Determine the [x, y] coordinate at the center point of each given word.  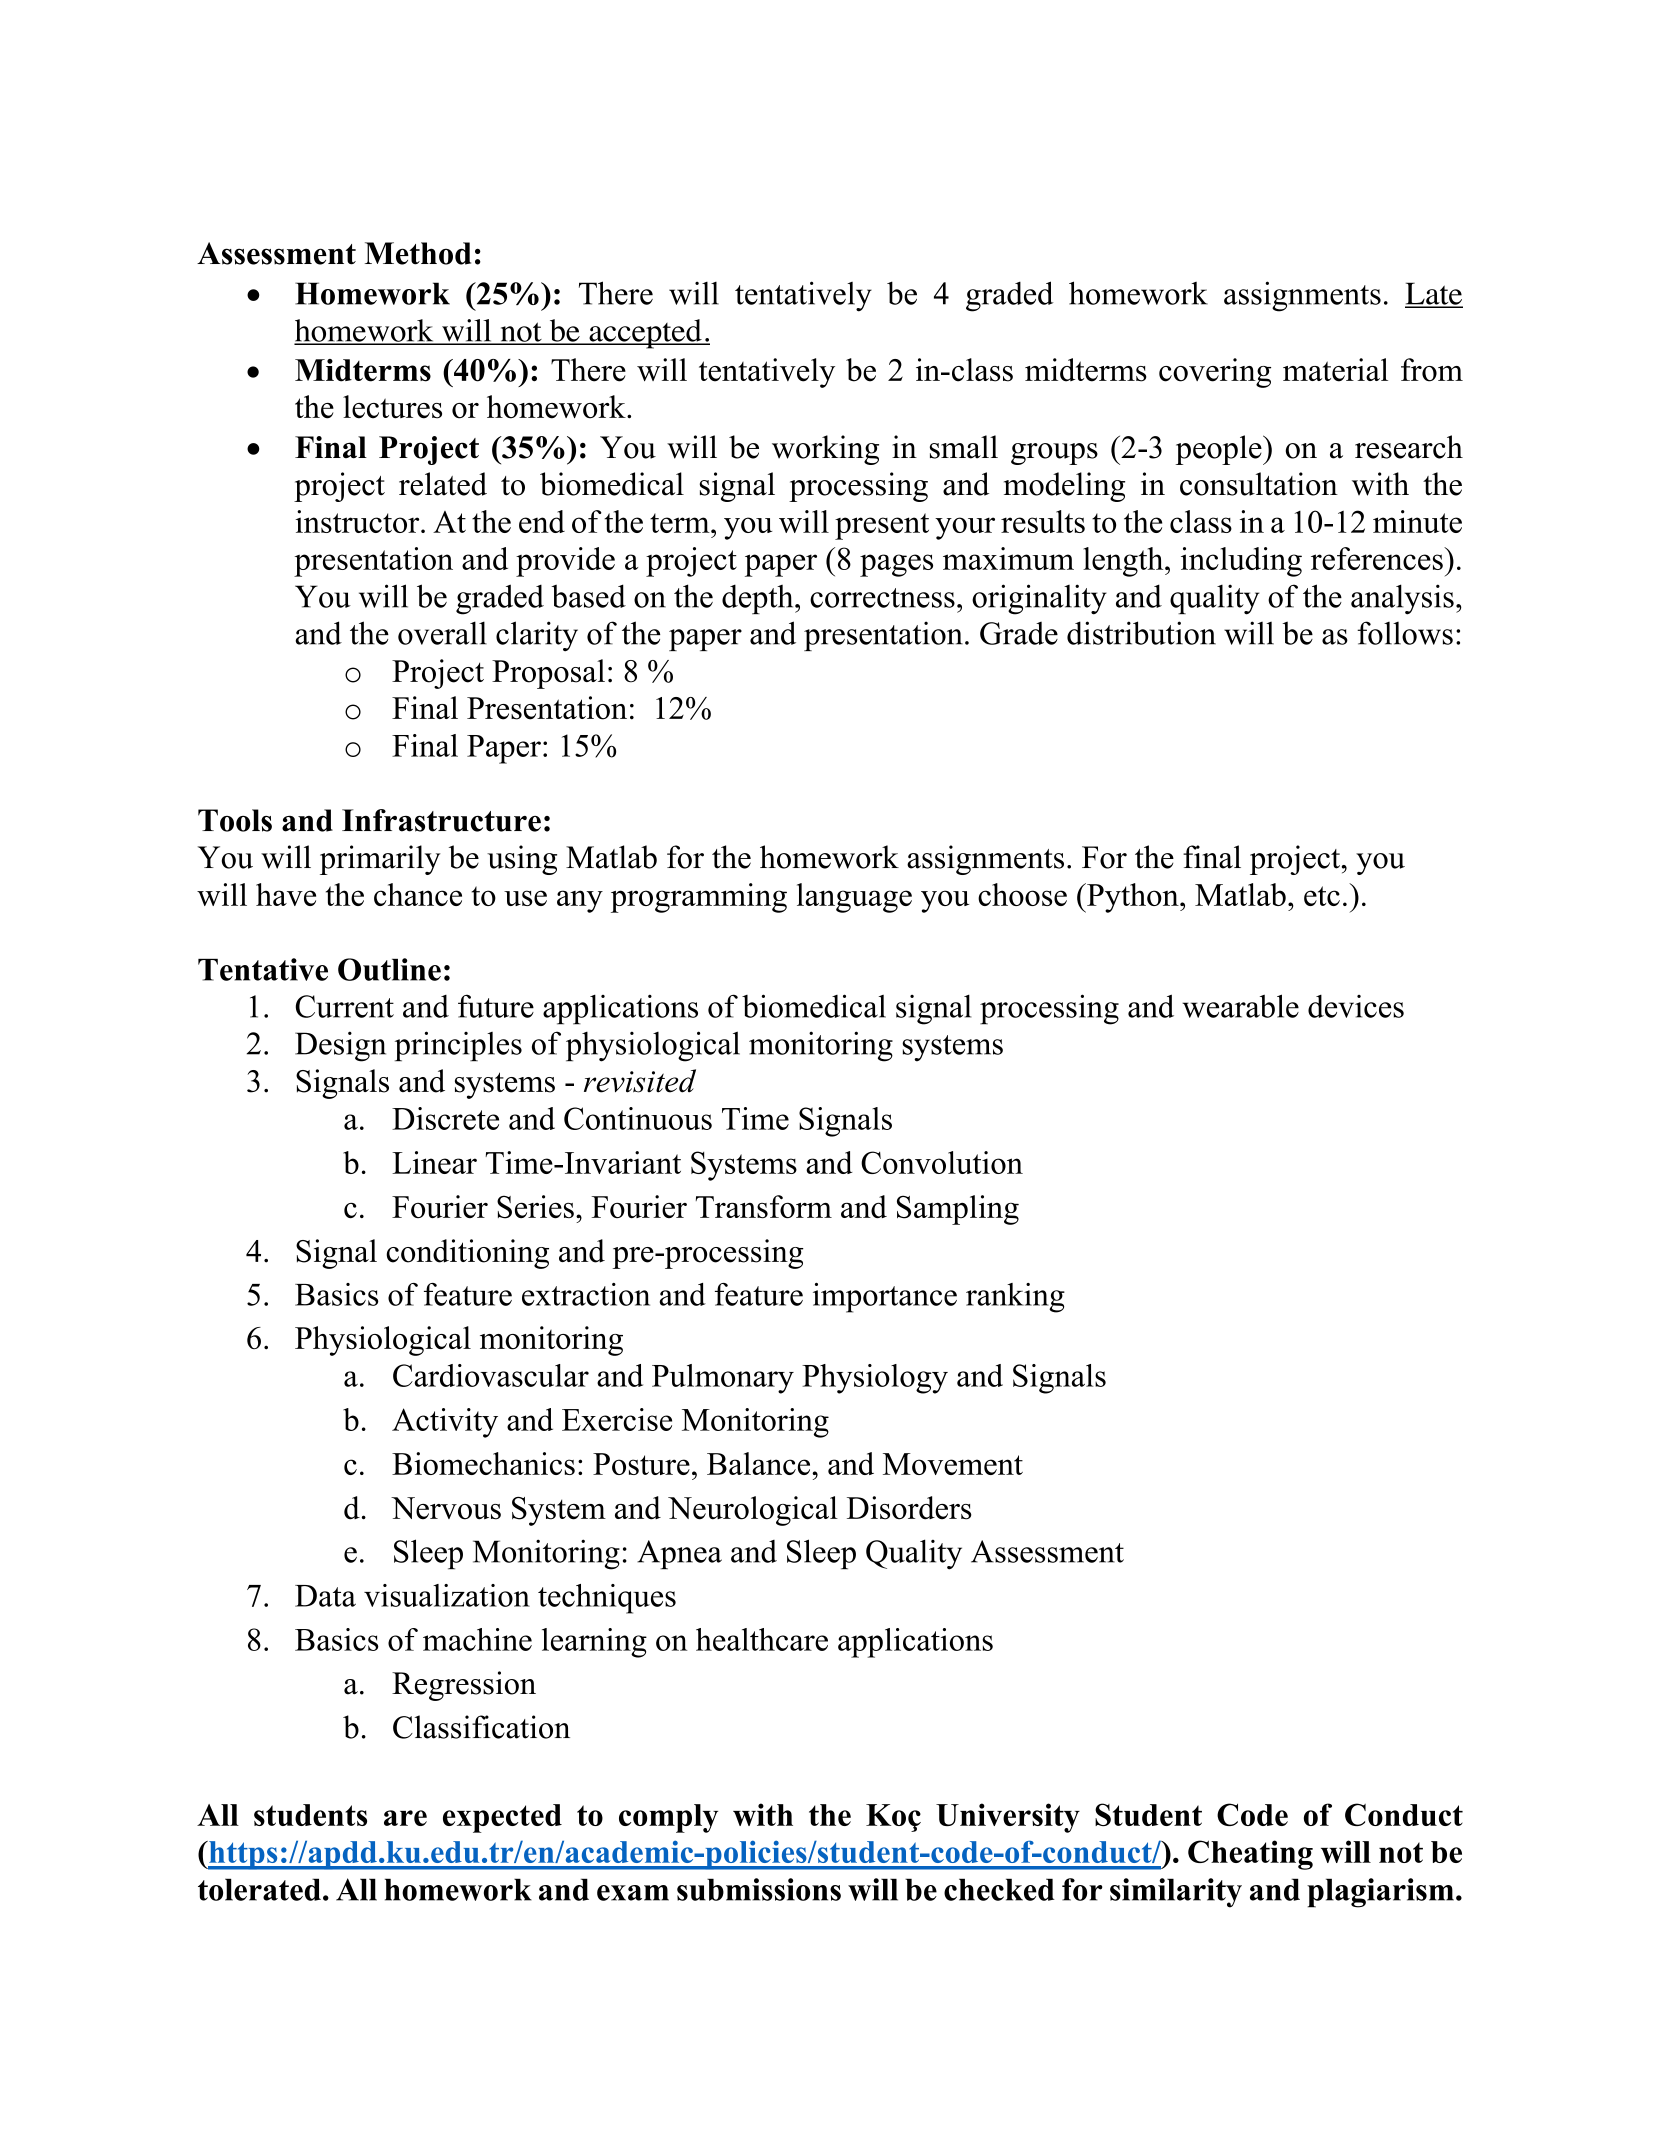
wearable [1240, 1006]
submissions [759, 1889]
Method [418, 253]
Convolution [942, 1162]
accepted [645, 334]
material [1335, 370]
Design [340, 1046]
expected [502, 1818]
